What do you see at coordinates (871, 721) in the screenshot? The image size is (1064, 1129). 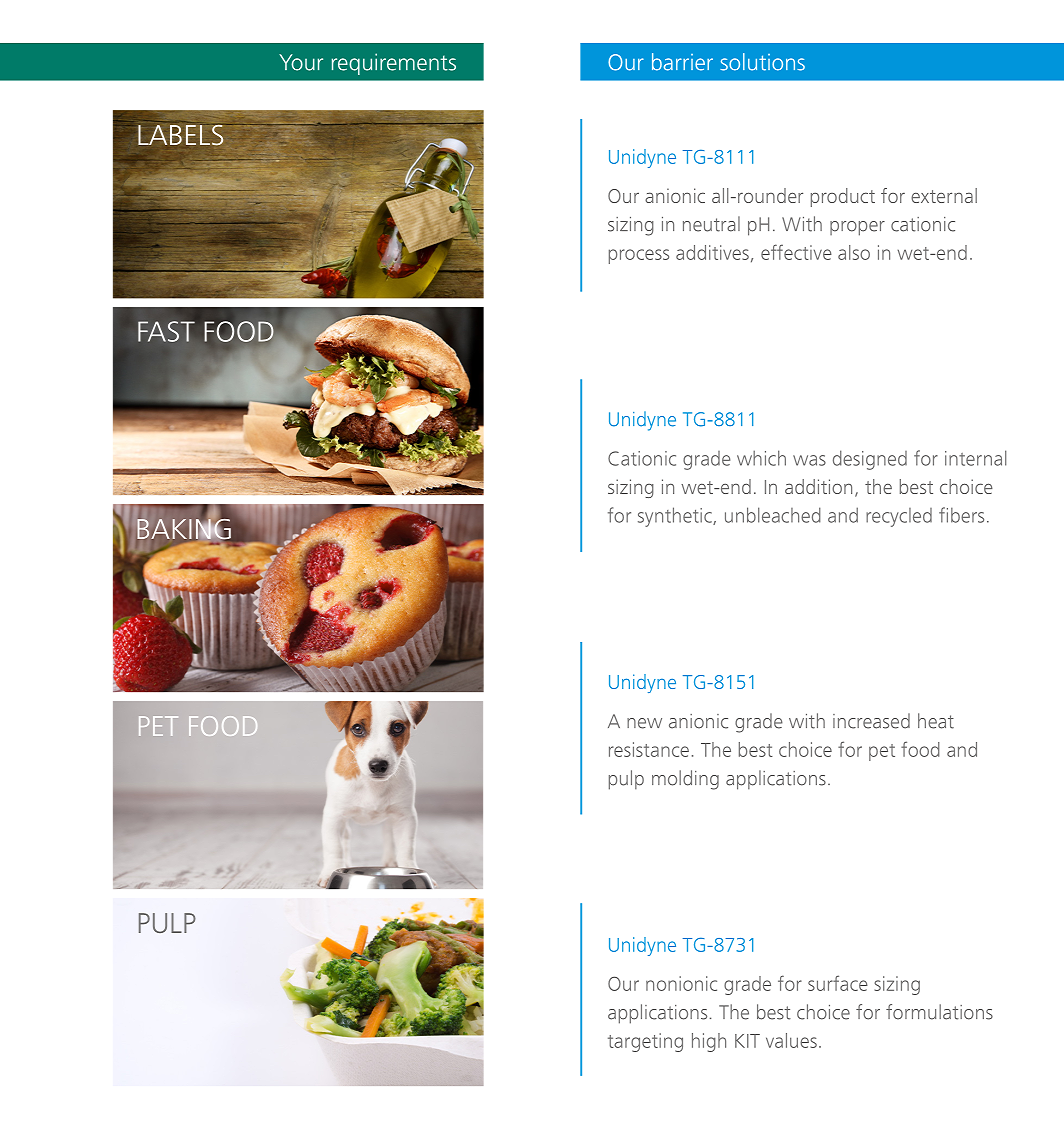 I see `increased` at bounding box center [871, 721].
